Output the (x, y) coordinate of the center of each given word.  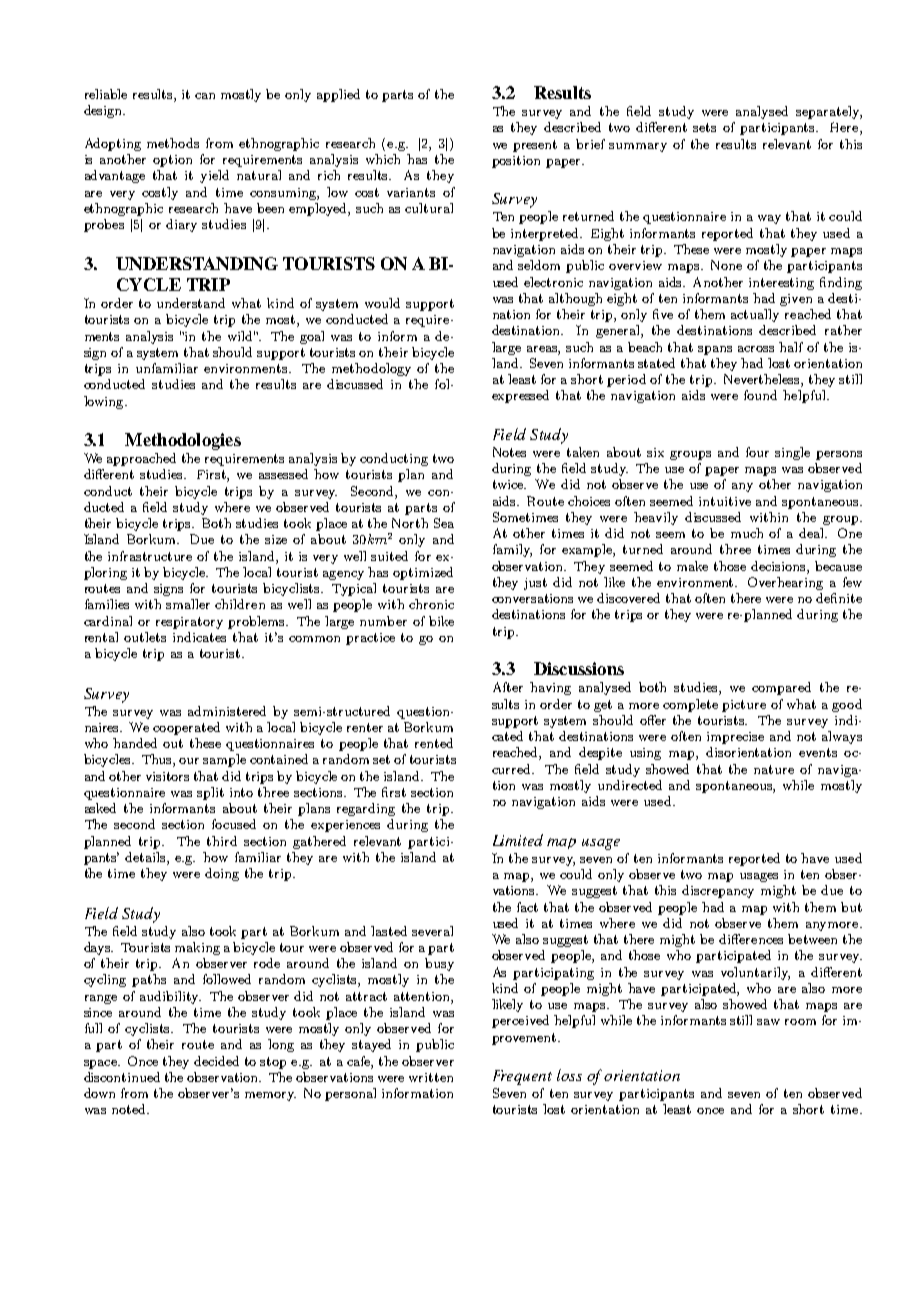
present (535, 146)
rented (434, 743)
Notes (509, 452)
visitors (167, 776)
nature (774, 769)
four (757, 452)
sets (704, 127)
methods (173, 143)
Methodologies (183, 441)
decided (216, 1061)
